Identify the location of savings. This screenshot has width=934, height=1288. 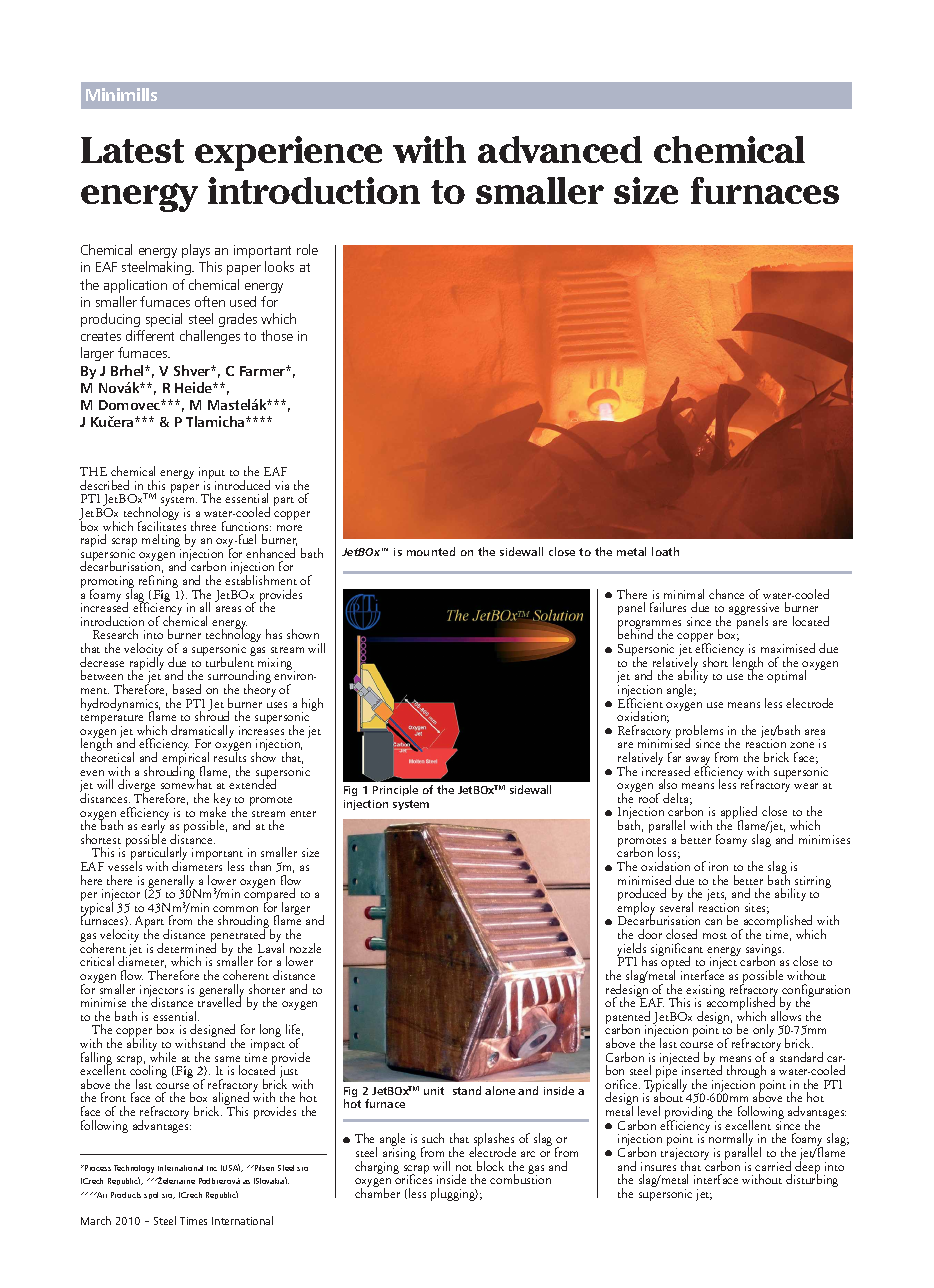
(765, 951).
